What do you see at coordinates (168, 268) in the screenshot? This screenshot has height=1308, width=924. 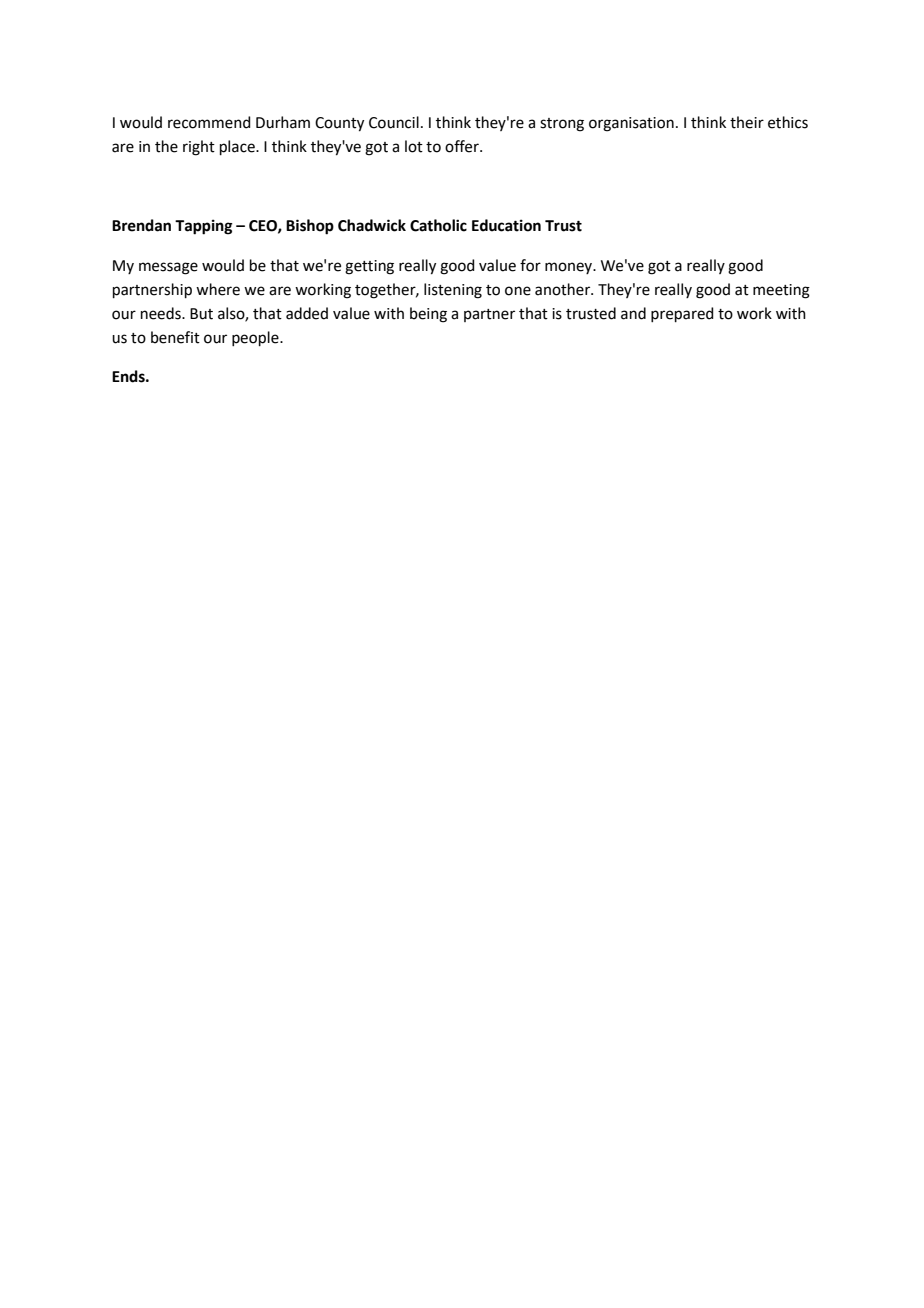 I see `message` at bounding box center [168, 268].
